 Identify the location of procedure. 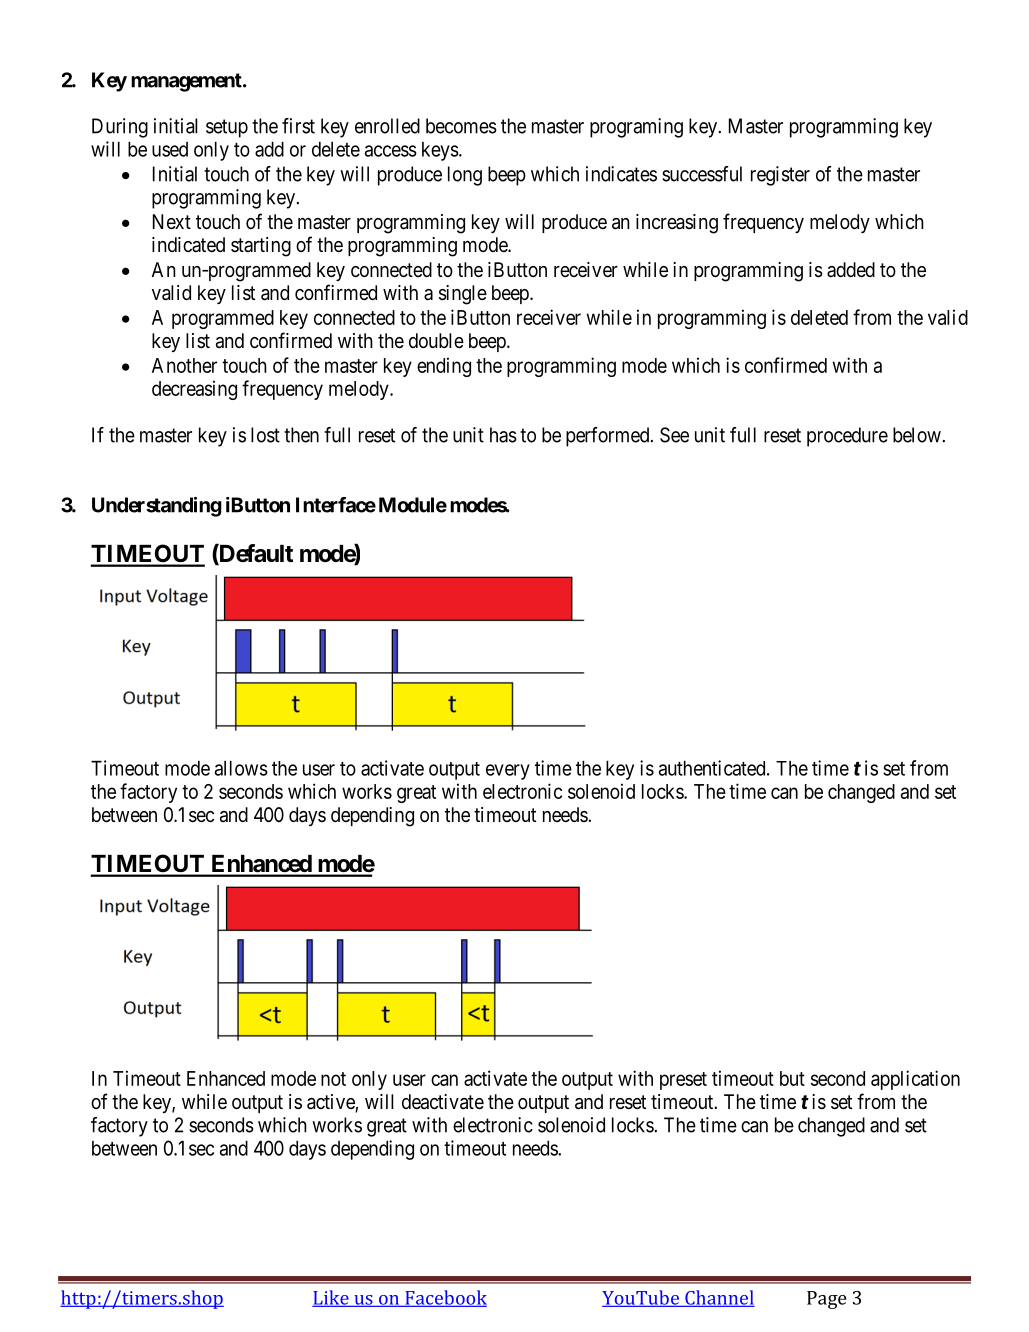
(847, 437).
